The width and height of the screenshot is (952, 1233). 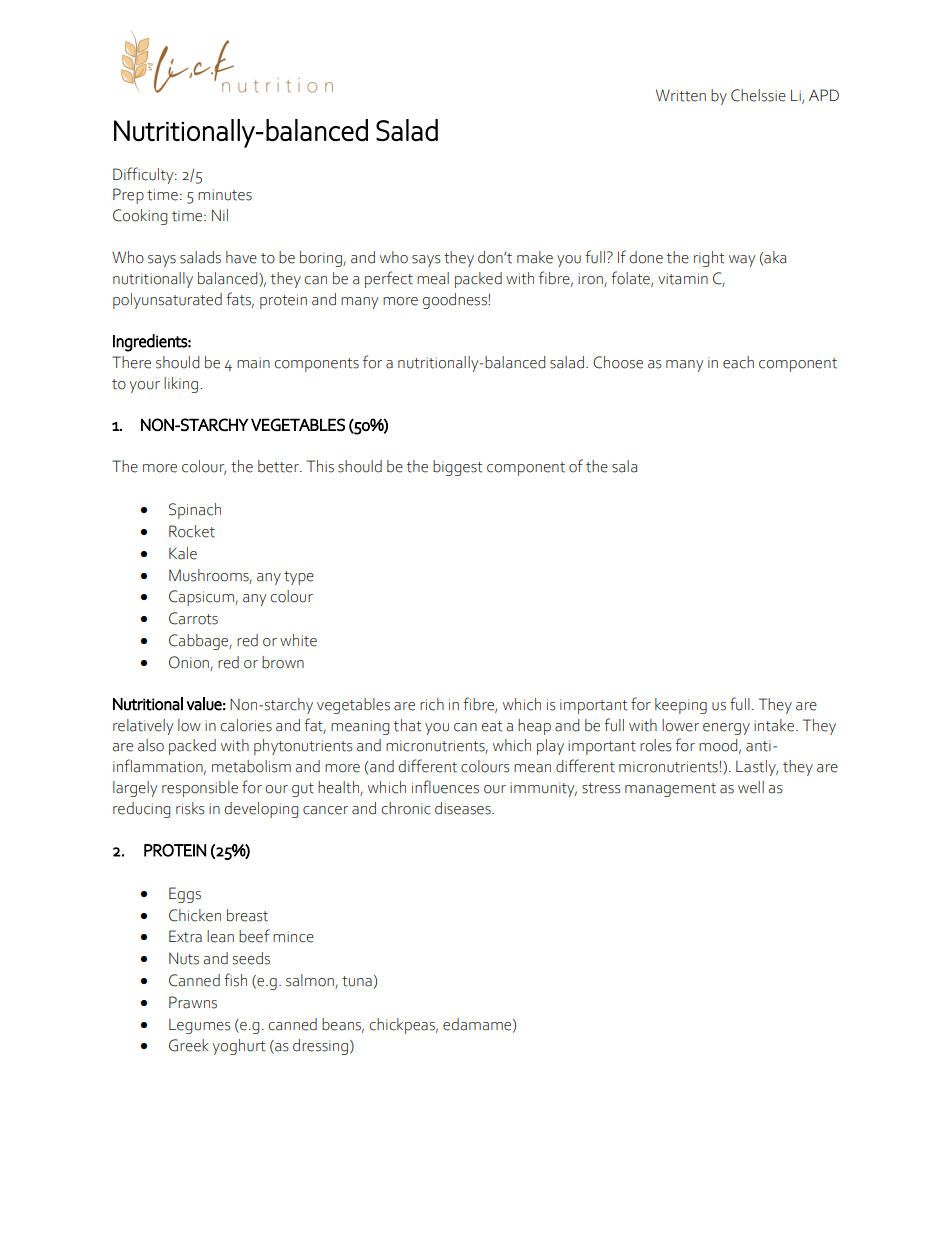 I want to click on keeping, so click(x=681, y=706).
